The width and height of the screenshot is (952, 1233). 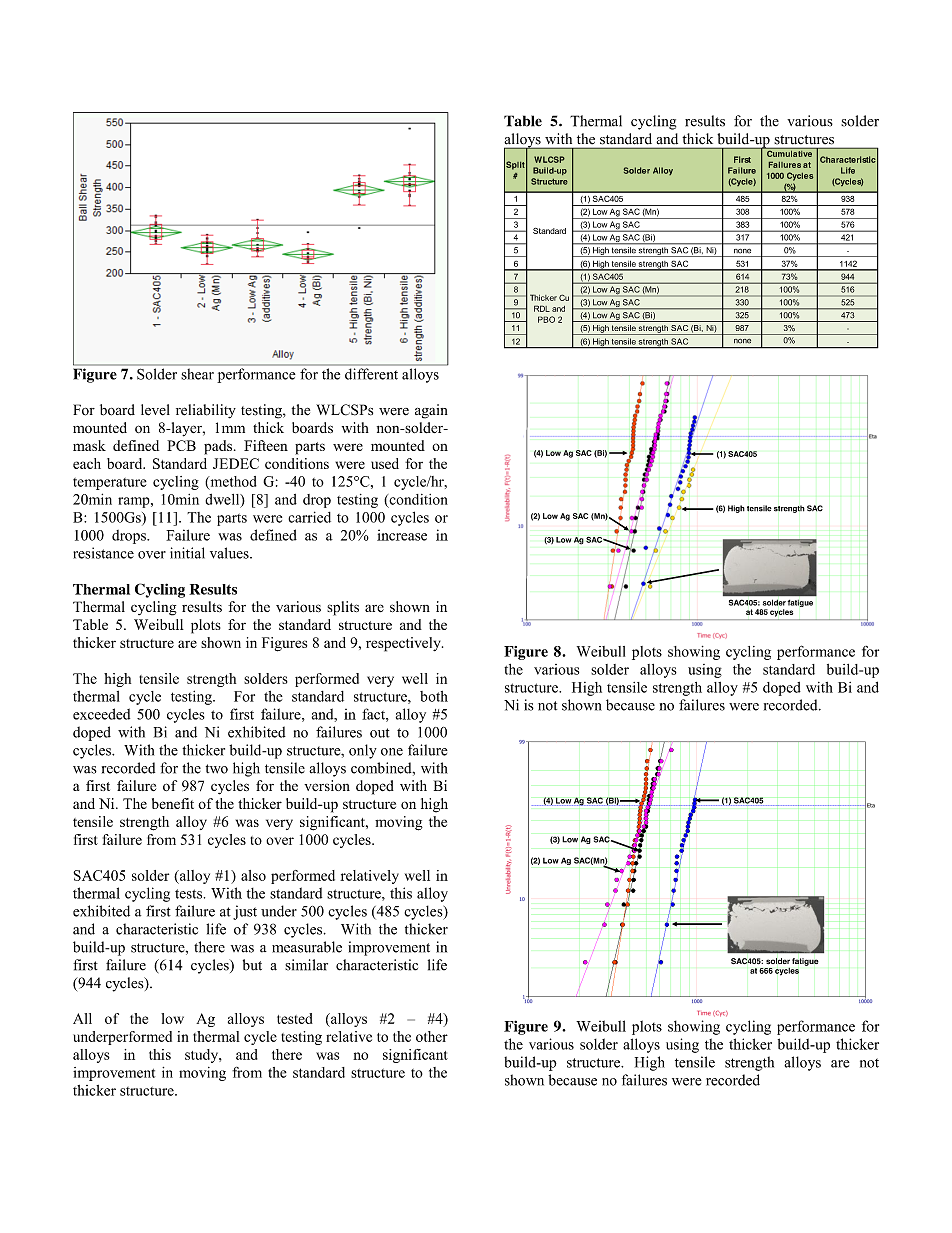 I want to click on both, so click(x=434, y=696).
